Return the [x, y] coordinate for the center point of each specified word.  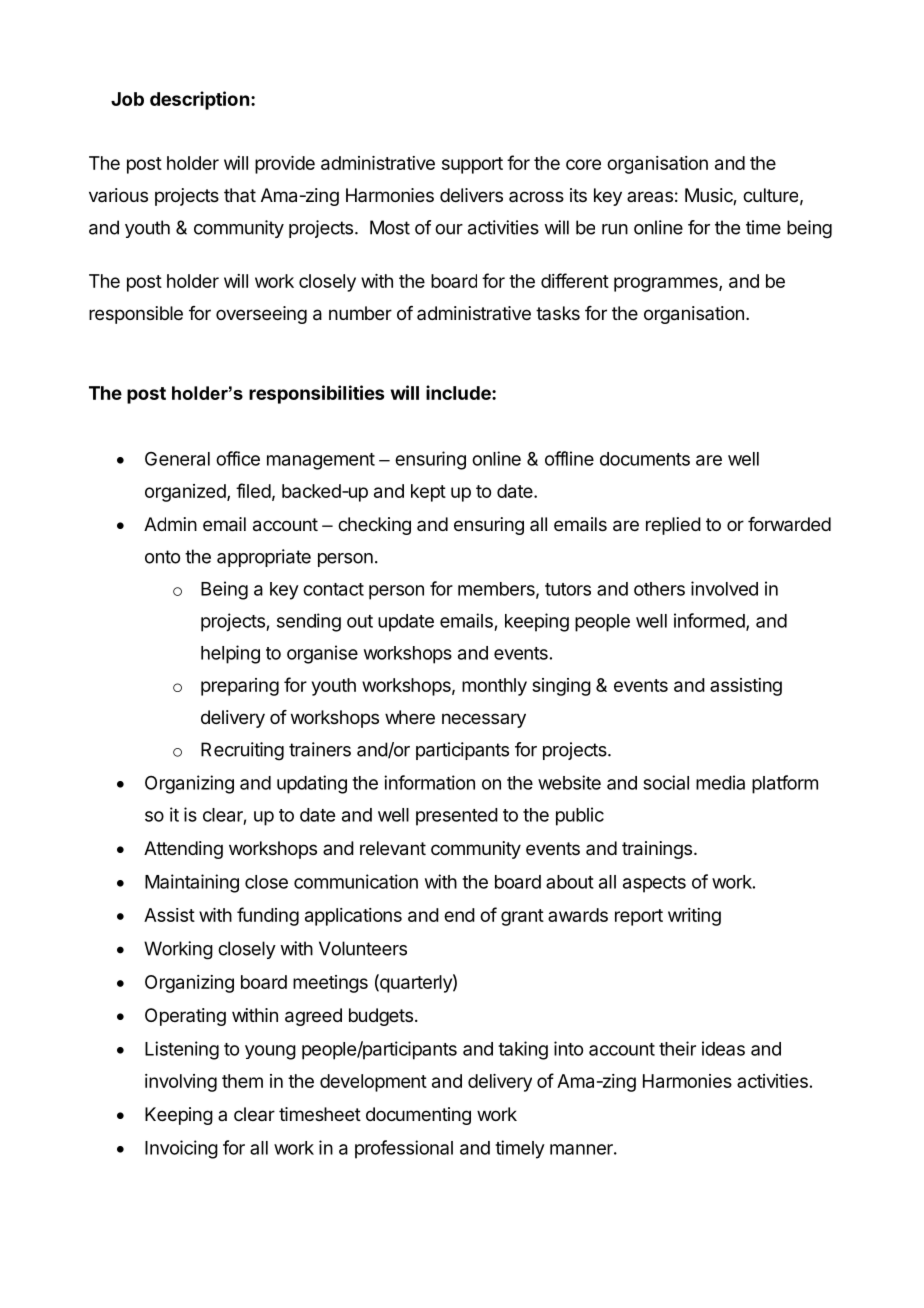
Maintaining [192, 883]
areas [650, 196]
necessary [484, 720]
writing [694, 917]
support [472, 165]
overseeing [261, 315]
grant [522, 917]
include [459, 392]
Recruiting [242, 751]
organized [186, 493]
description [199, 100]
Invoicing [181, 1149]
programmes [667, 284]
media [720, 782]
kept [428, 493]
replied [673, 526]
